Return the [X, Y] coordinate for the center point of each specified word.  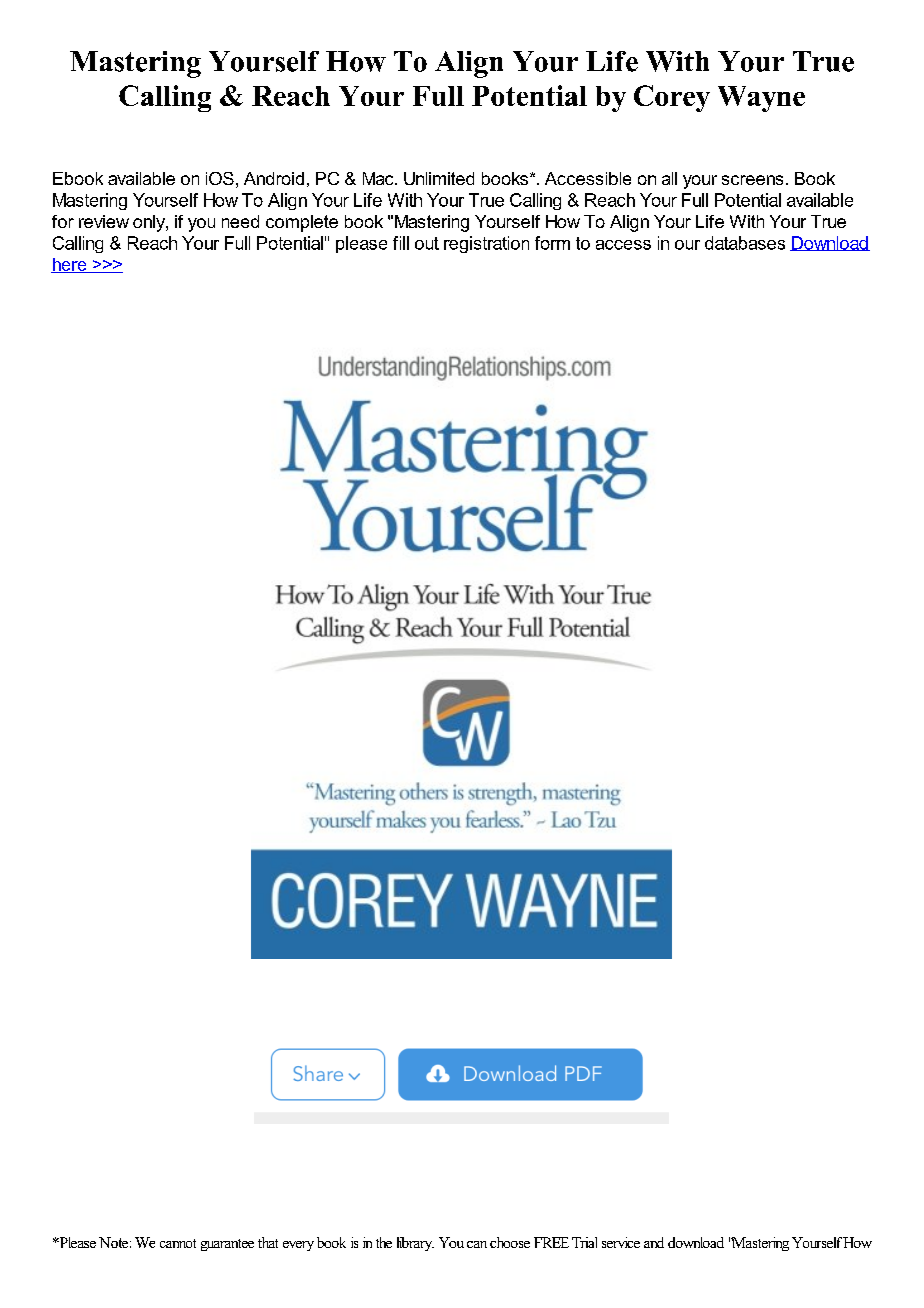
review [104, 221]
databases [745, 243]
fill [401, 243]
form [552, 243]
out [427, 243]
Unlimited [439, 178]
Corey [672, 98]
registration [486, 244]
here [70, 265]
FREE [551, 1242]
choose [510, 1242]
